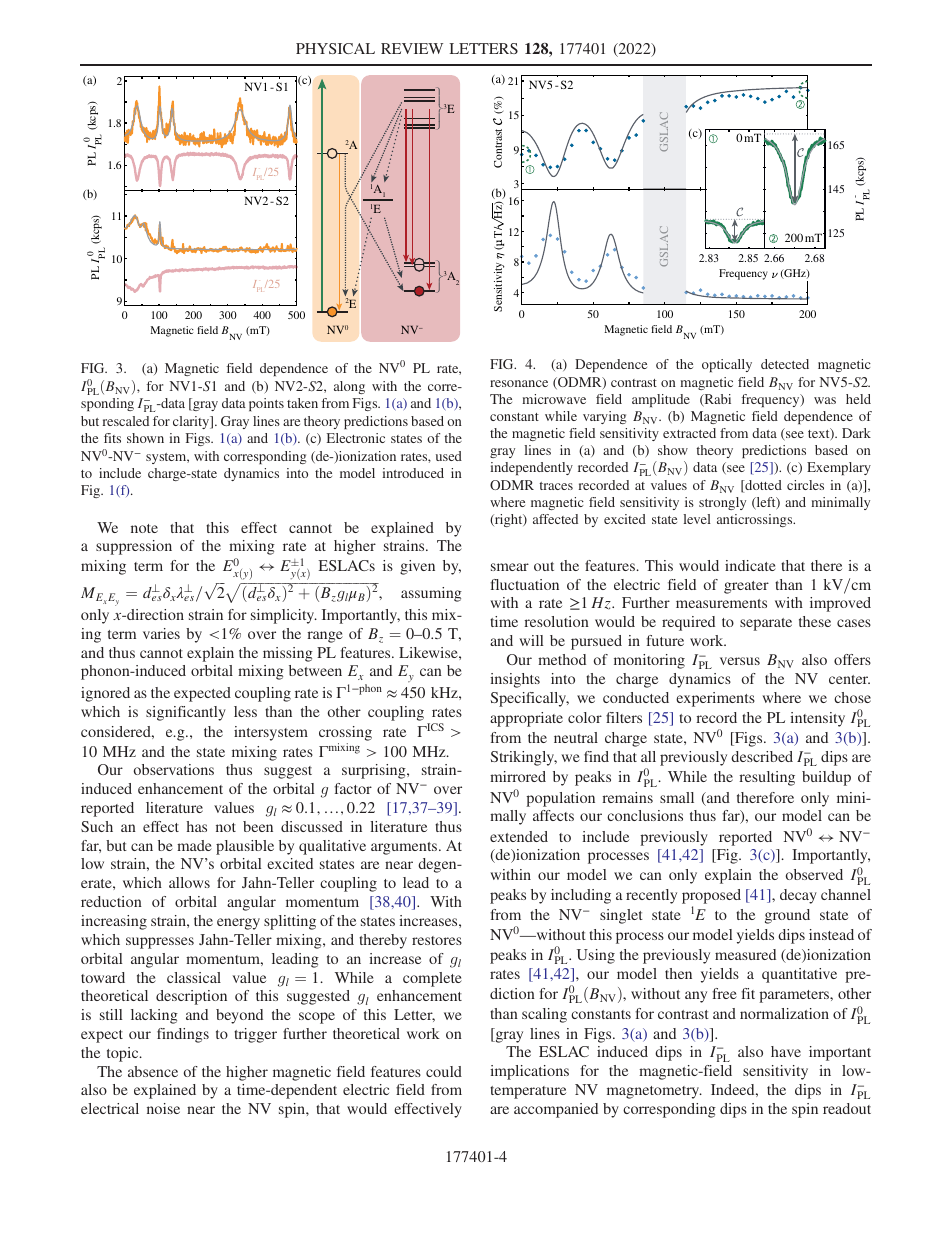 The width and height of the screenshot is (952, 1233). What do you see at coordinates (153, 1071) in the screenshot?
I see `absence` at bounding box center [153, 1071].
